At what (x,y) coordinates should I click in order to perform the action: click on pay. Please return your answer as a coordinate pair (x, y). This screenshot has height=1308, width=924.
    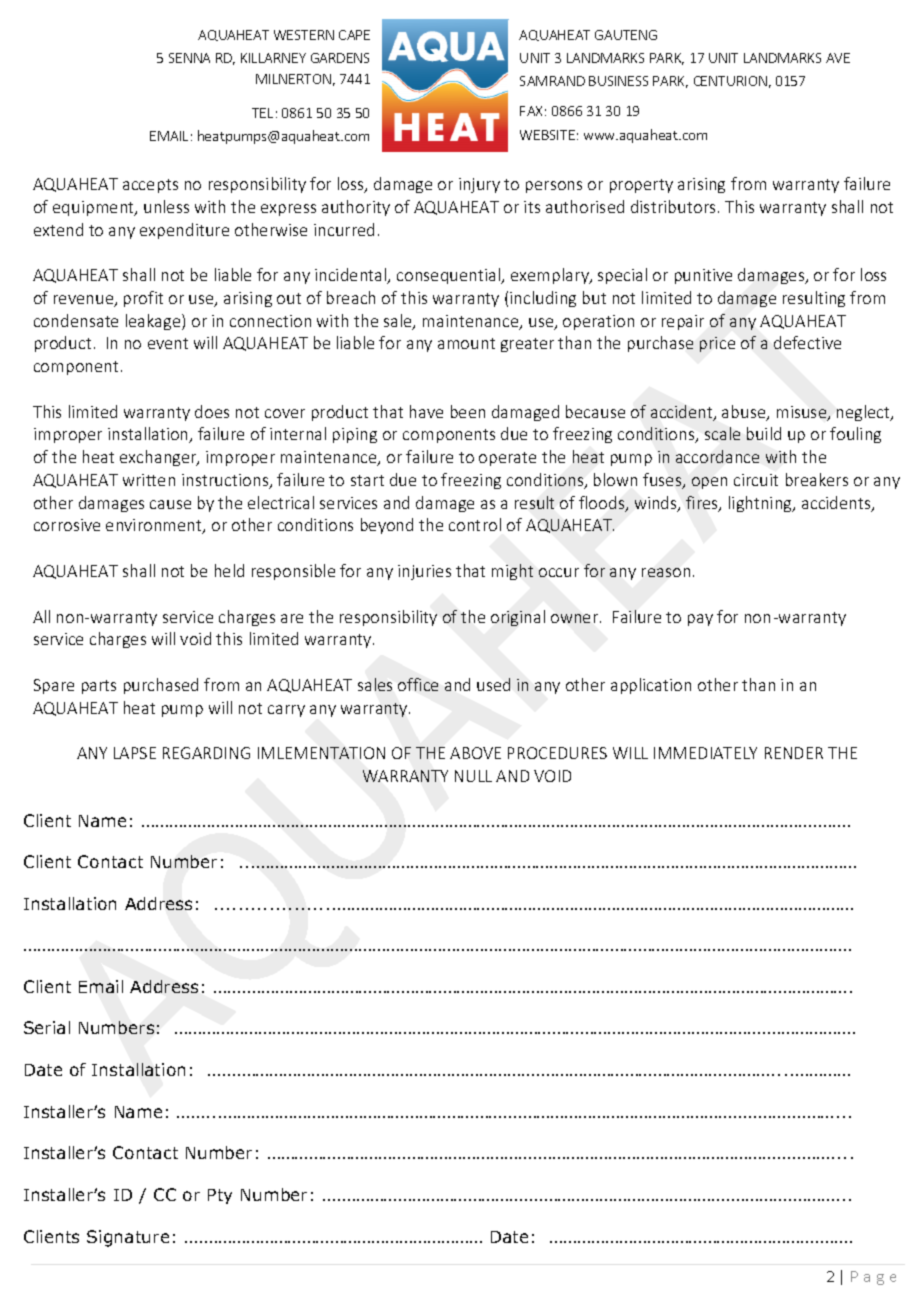
    Looking at the image, I should click on (700, 620).
